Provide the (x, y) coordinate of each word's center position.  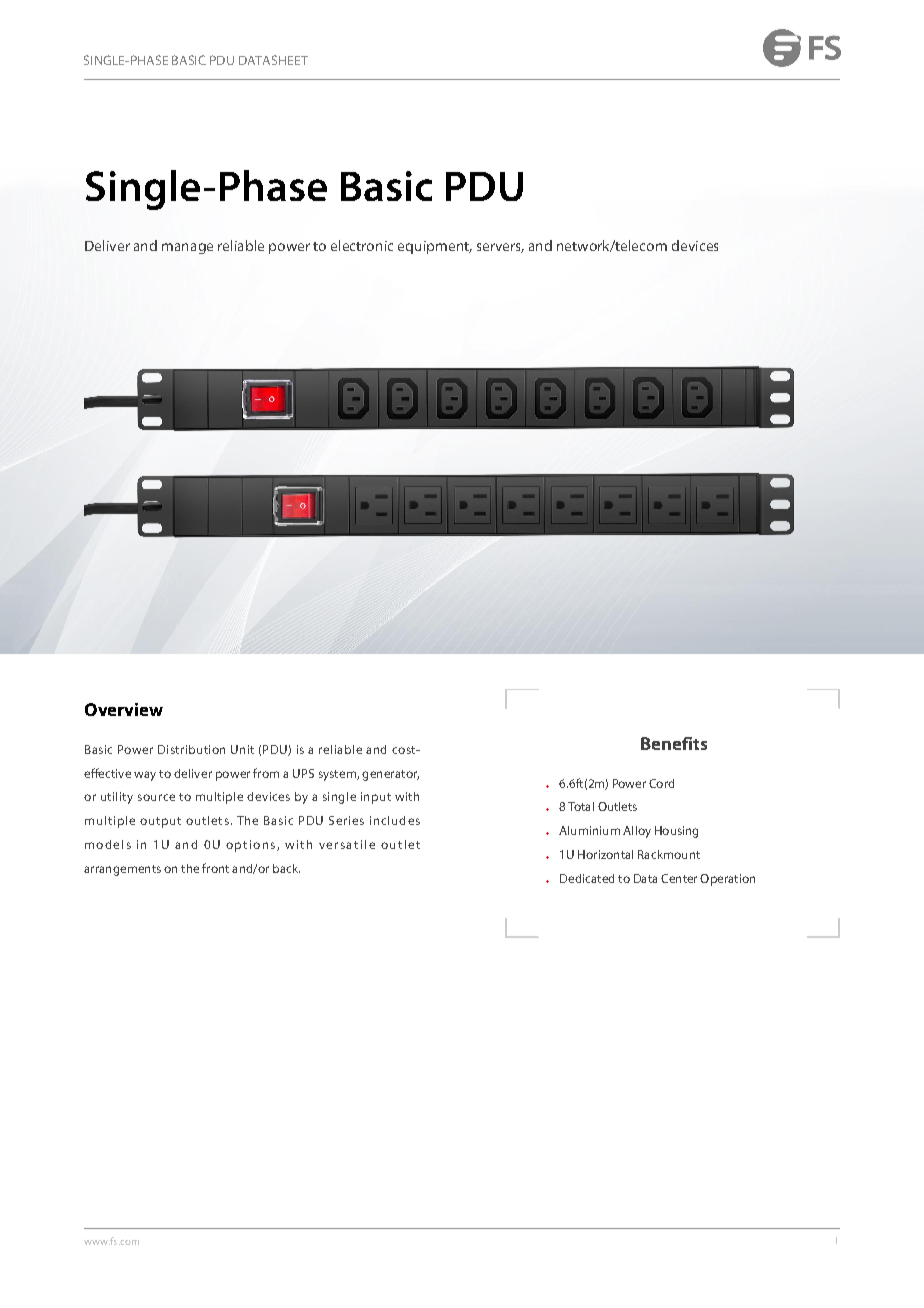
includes (395, 820)
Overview (124, 709)
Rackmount (669, 854)
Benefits (674, 743)
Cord (661, 783)
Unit (242, 749)
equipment (435, 247)
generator (390, 775)
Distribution (191, 749)
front (215, 868)
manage (187, 248)
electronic (362, 245)
